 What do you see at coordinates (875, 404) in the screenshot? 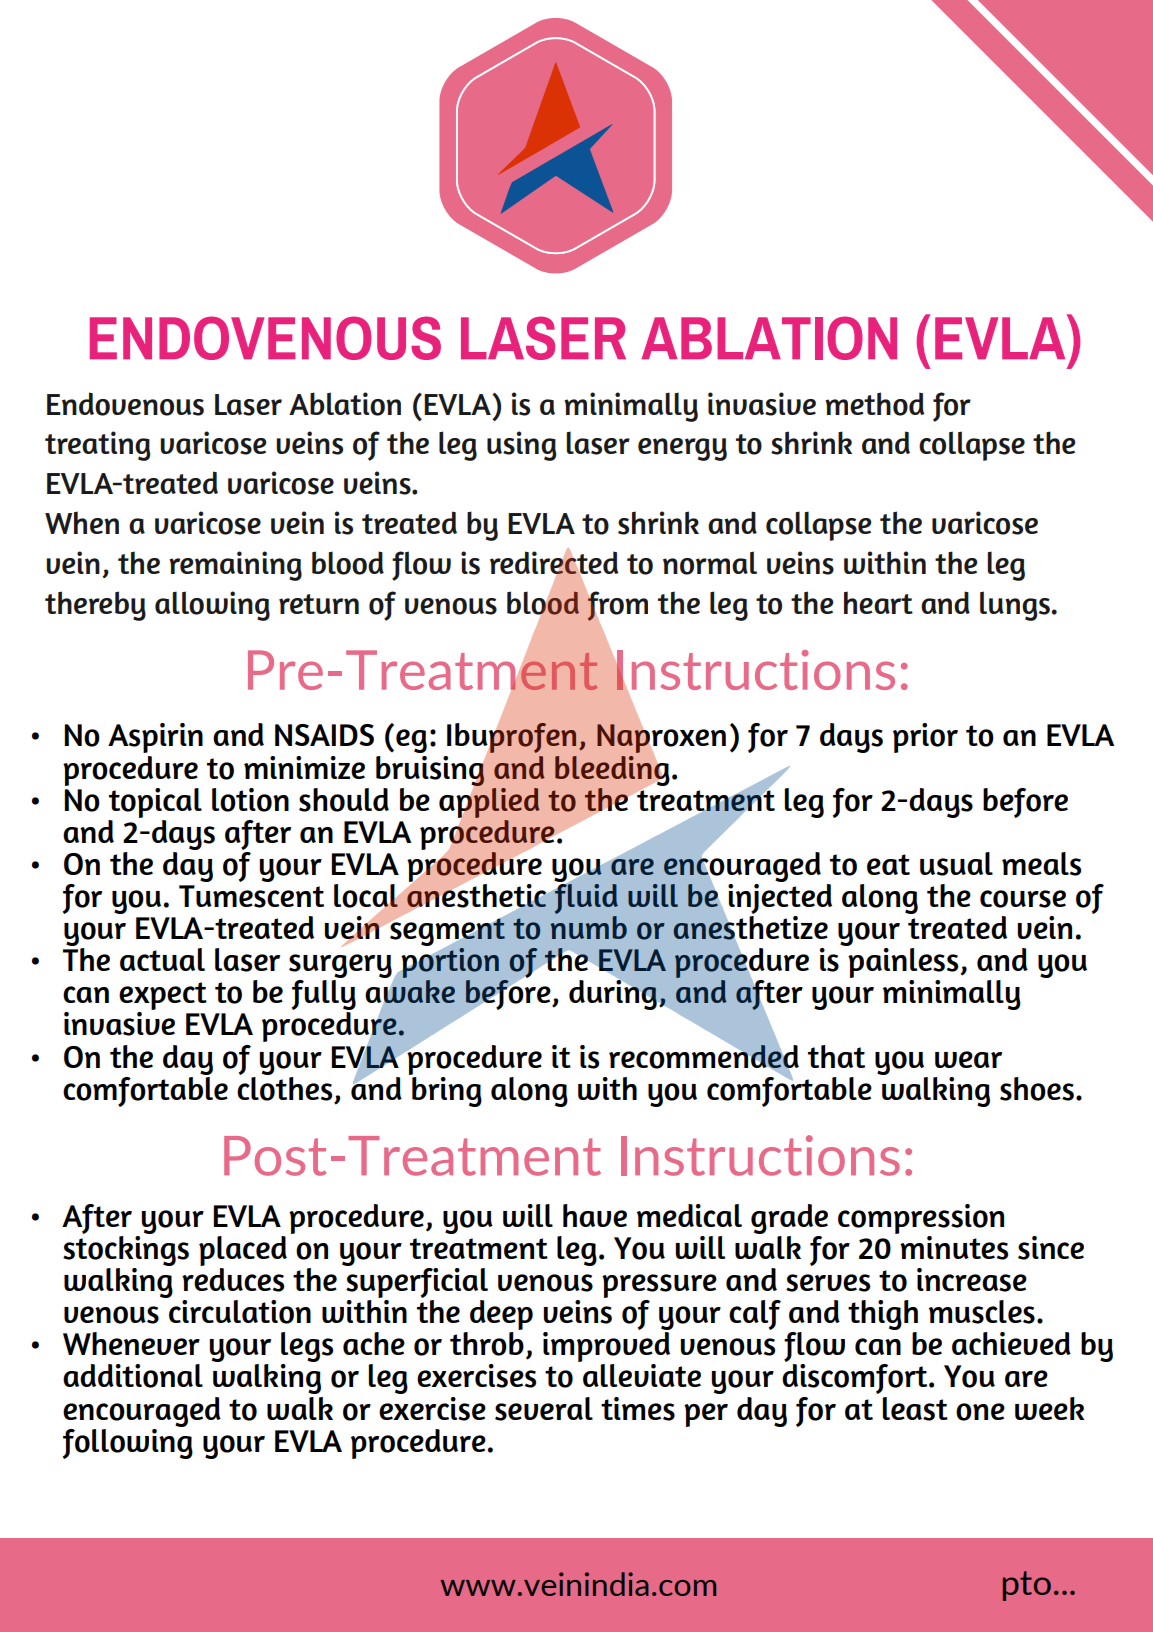
I see `method` at bounding box center [875, 404].
